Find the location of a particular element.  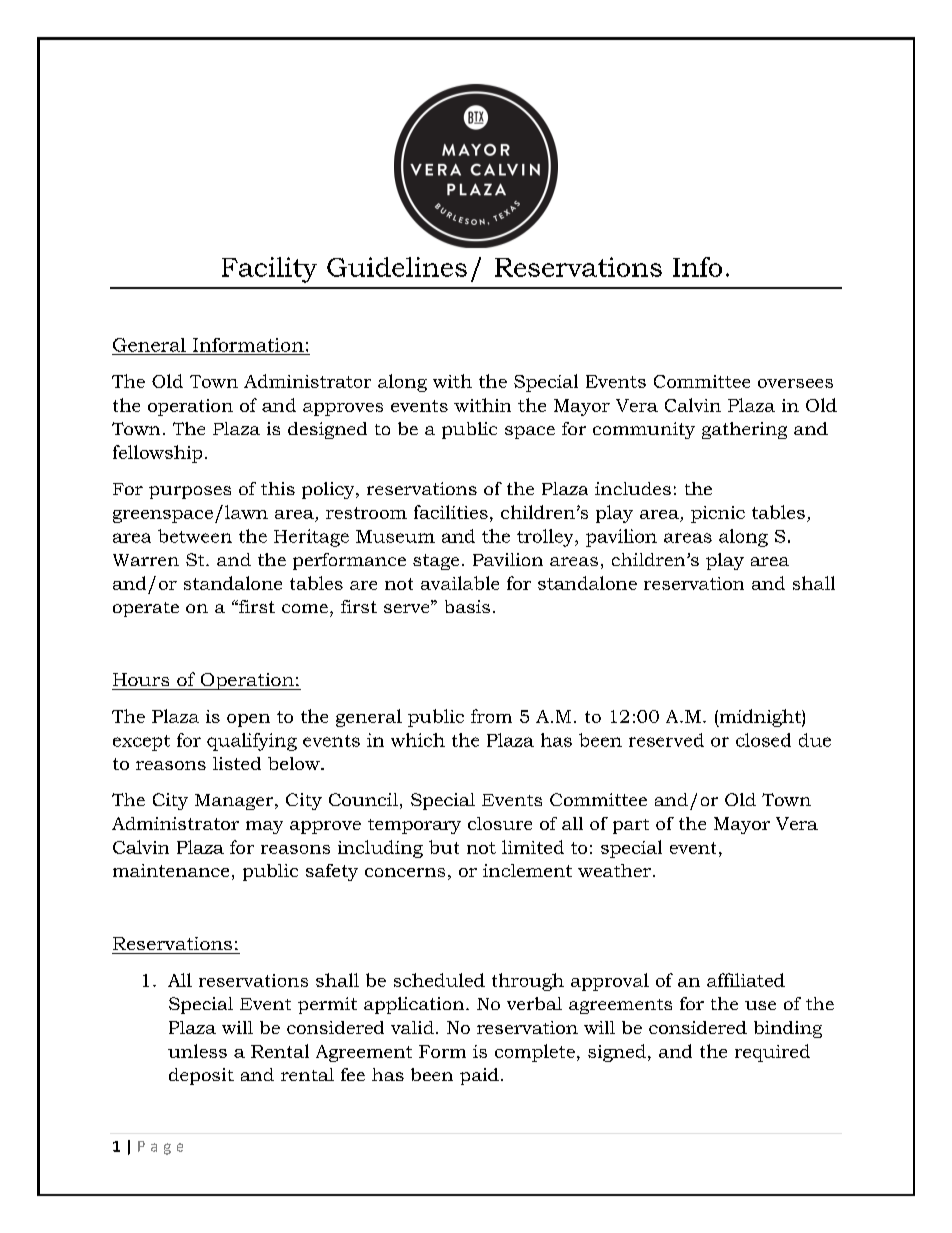

from is located at coordinates (491, 716).
